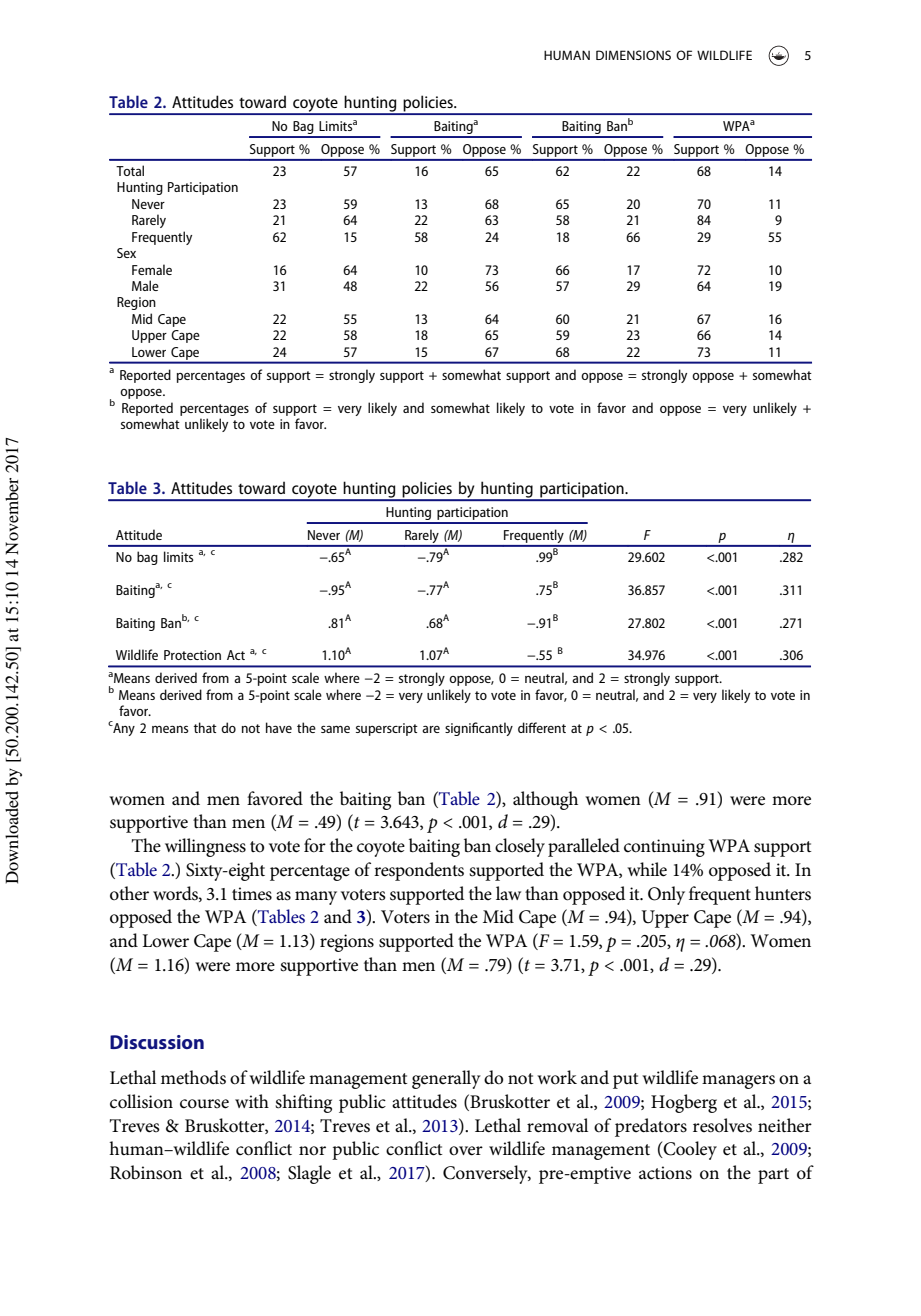  What do you see at coordinates (387, 729) in the screenshot?
I see `superscript` at bounding box center [387, 729].
